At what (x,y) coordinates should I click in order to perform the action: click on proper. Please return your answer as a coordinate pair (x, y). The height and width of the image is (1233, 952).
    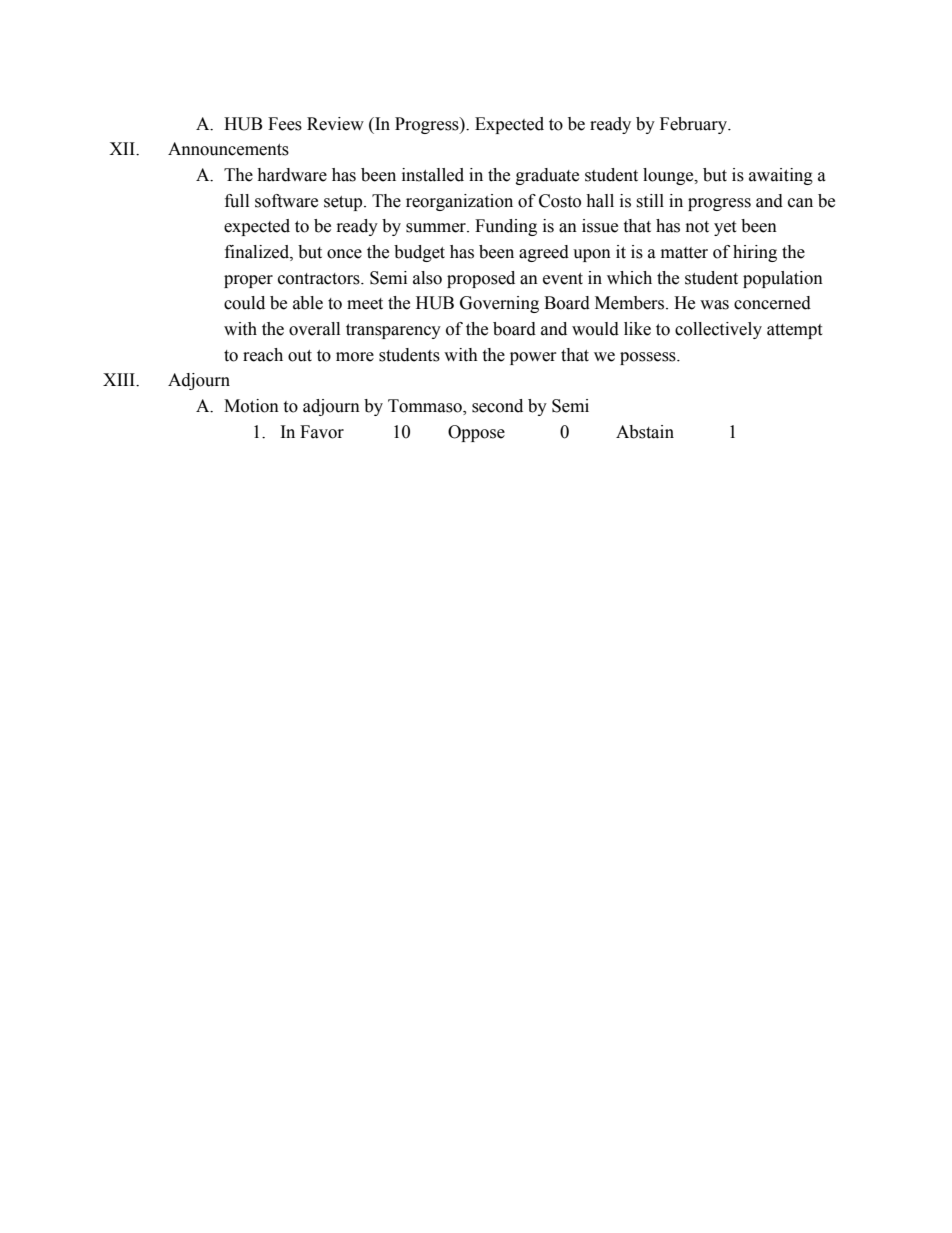
    Looking at the image, I should click on (248, 281).
